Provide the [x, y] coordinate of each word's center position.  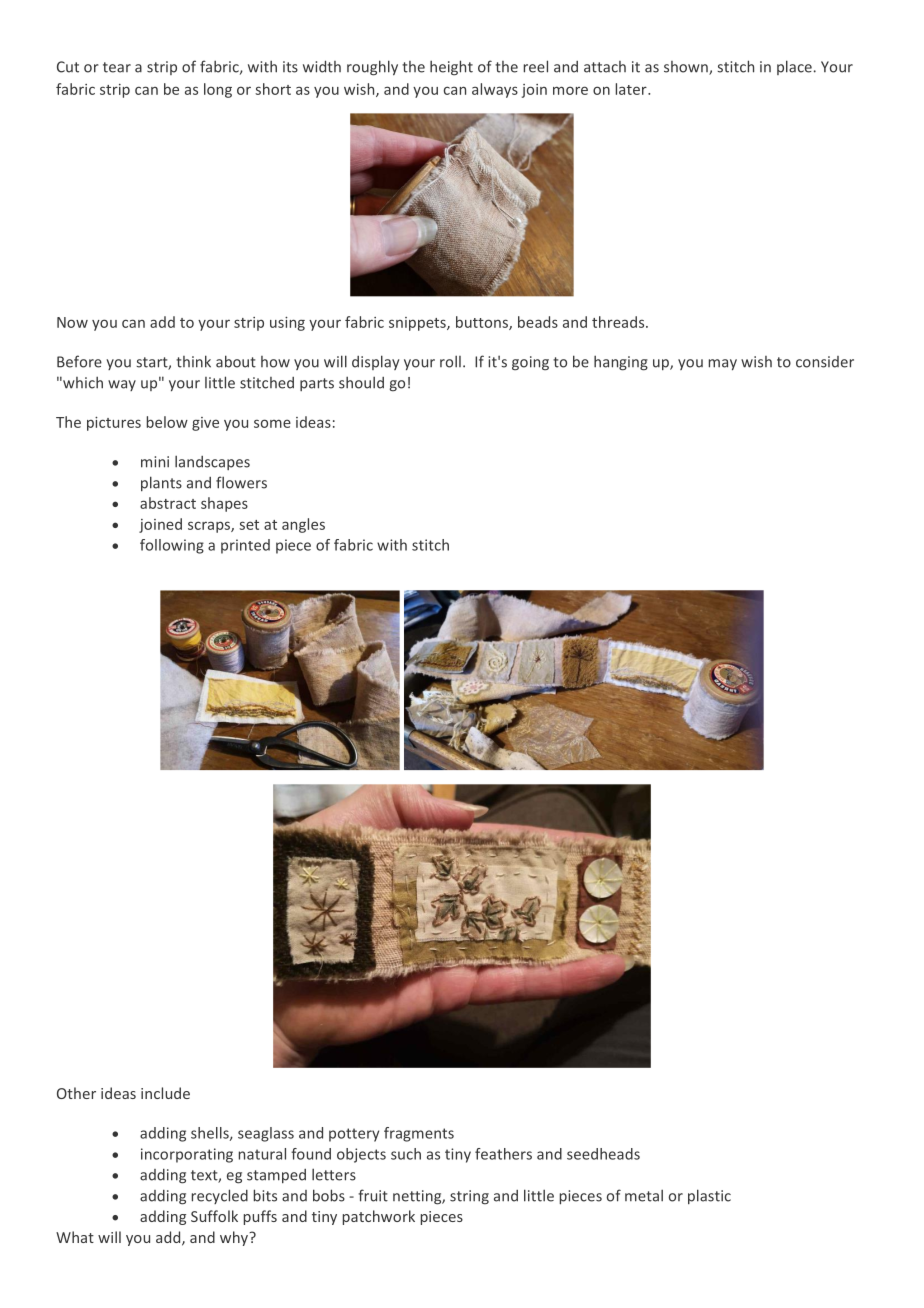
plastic [709, 1196]
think [193, 361]
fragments [419, 1134]
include [165, 1093]
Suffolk [214, 1216]
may [723, 364]
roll [450, 361]
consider [825, 362]
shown [687, 68]
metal [644, 1195]
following [172, 546]
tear [117, 67]
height [451, 68]
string [469, 1197]
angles [303, 525]
